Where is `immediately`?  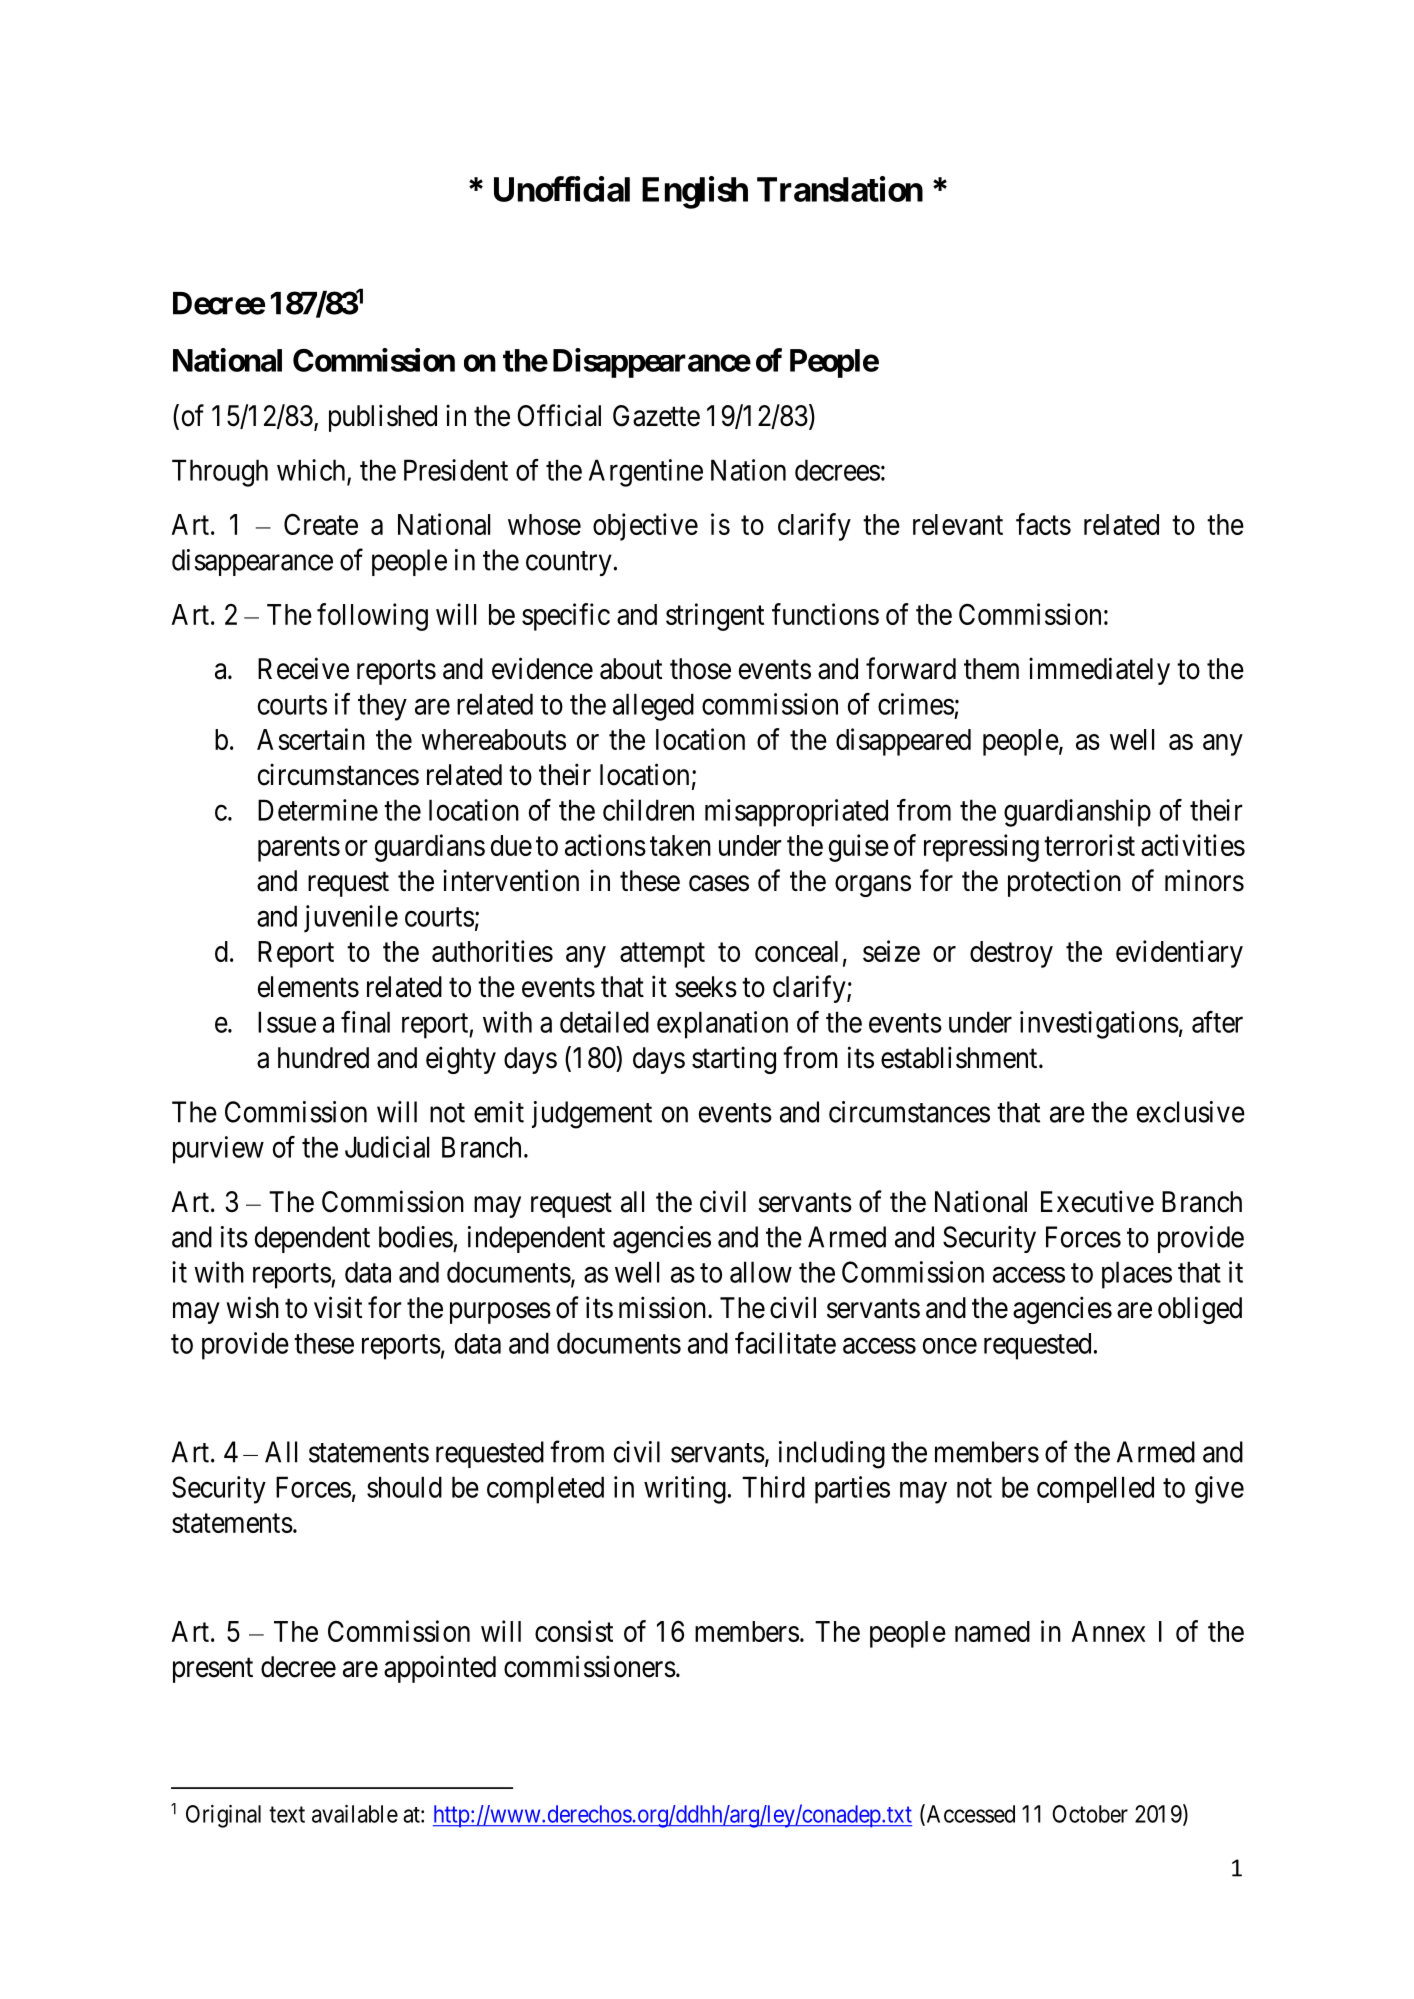 immediately is located at coordinates (1099, 671).
